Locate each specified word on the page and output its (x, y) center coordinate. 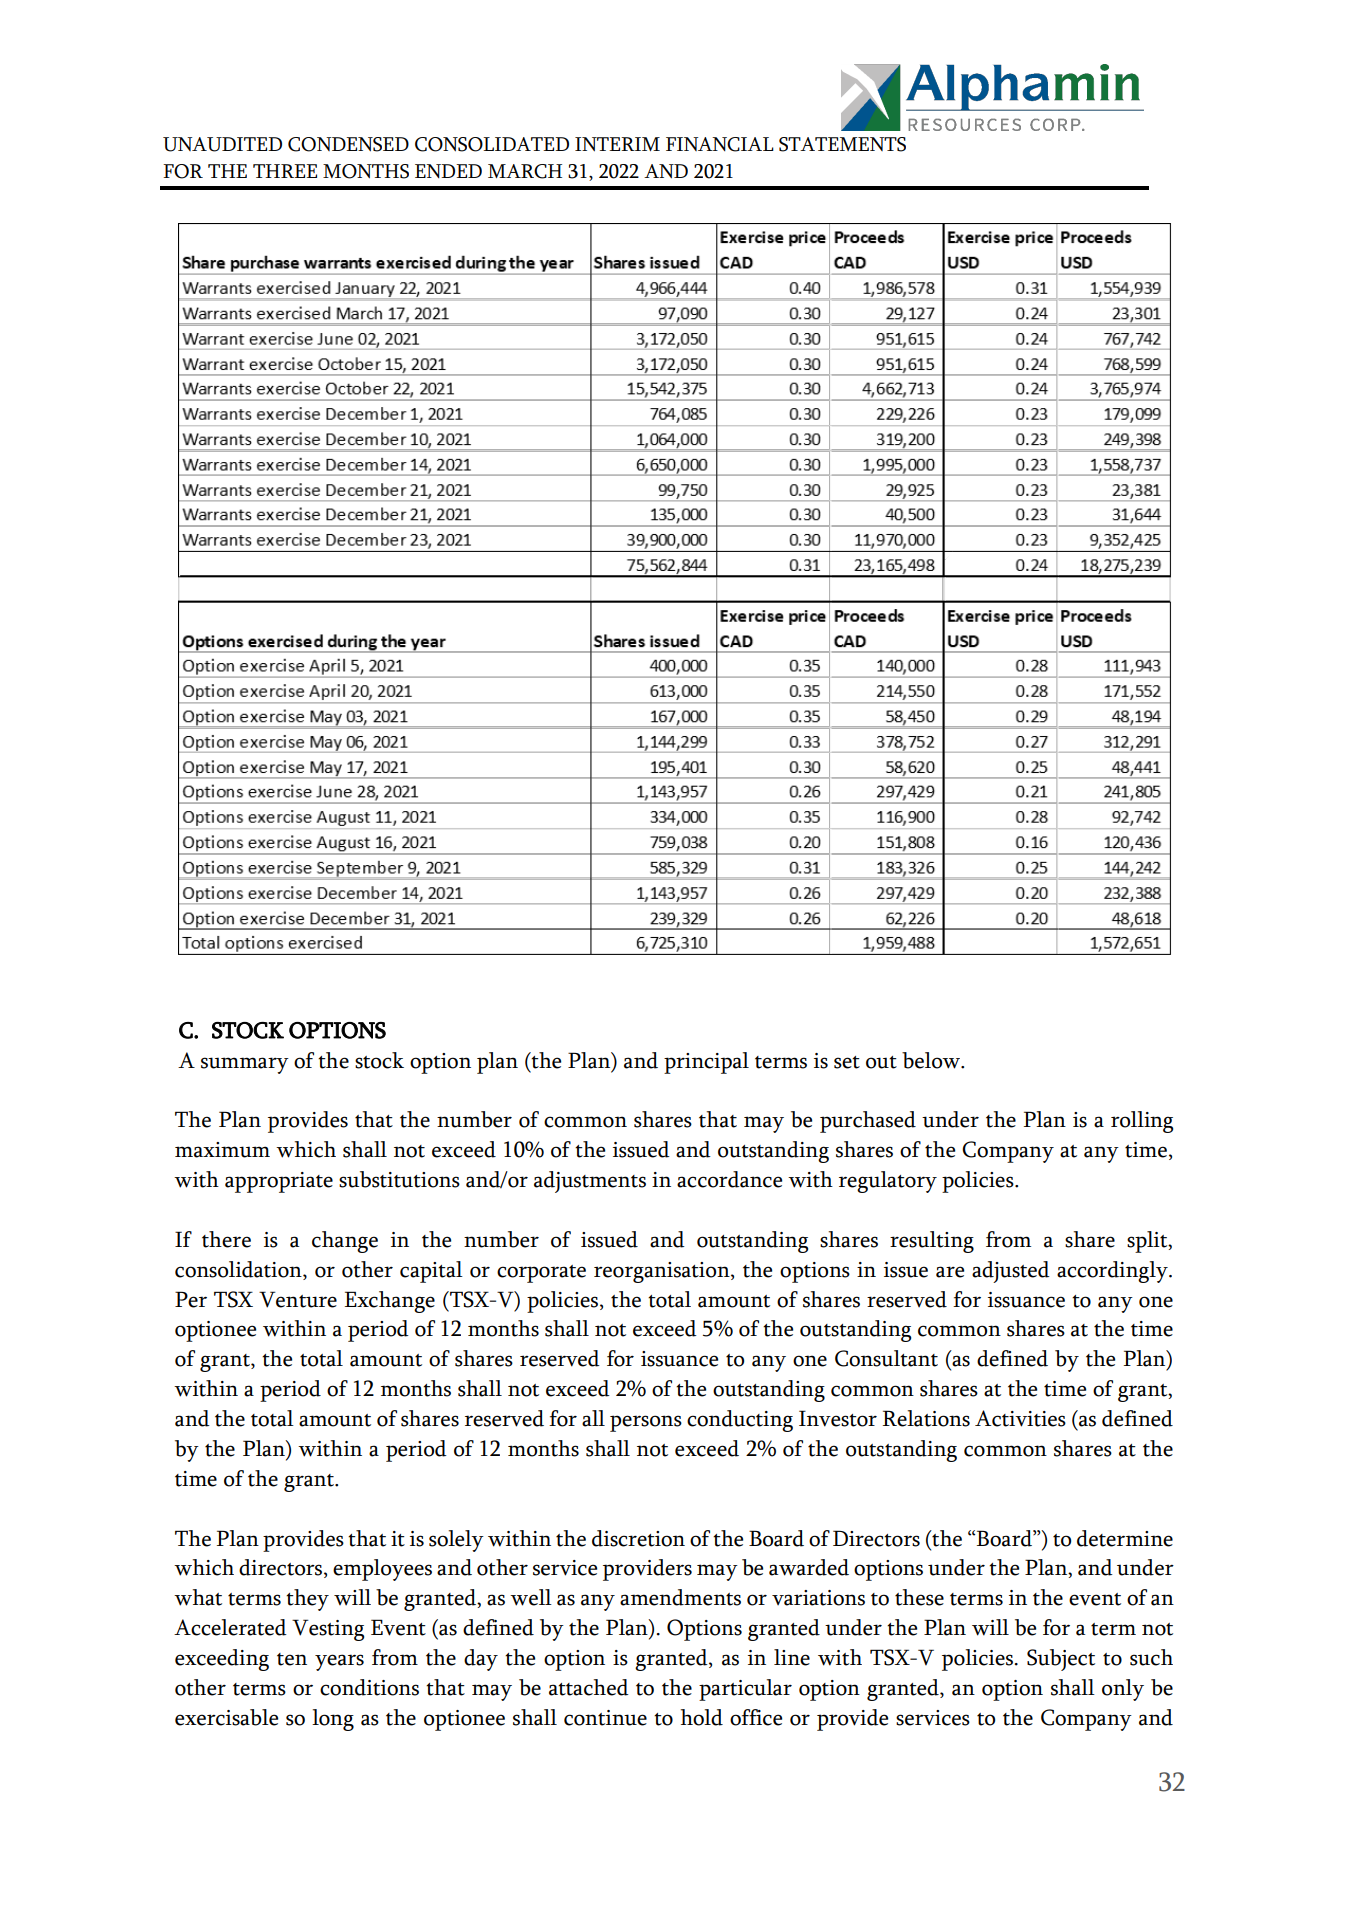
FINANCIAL (720, 144)
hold (702, 1717)
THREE (285, 171)
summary (245, 1065)
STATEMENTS (842, 144)
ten (292, 1659)
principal (706, 1063)
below (932, 1060)
